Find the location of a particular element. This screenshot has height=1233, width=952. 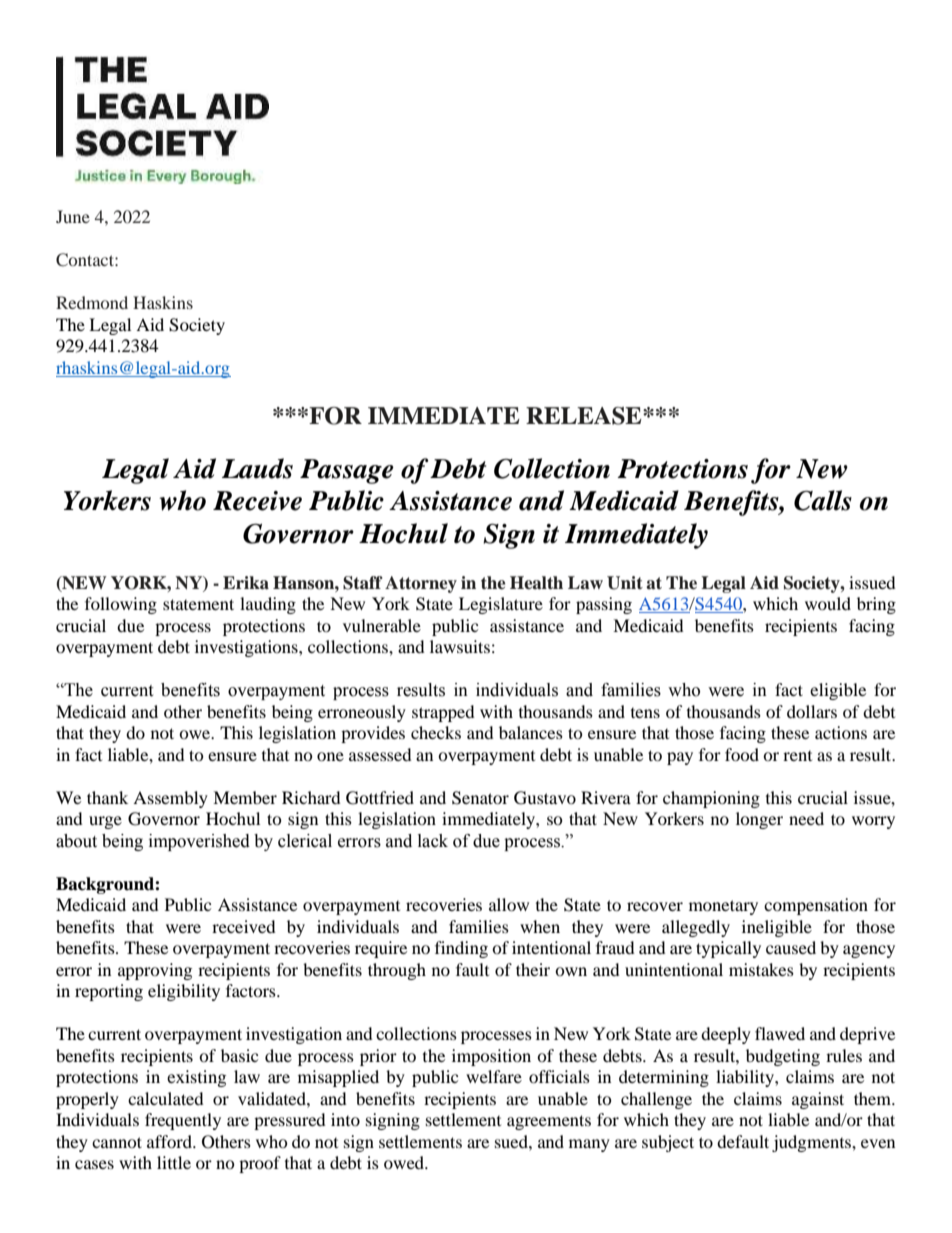

allow is located at coordinates (509, 904).
